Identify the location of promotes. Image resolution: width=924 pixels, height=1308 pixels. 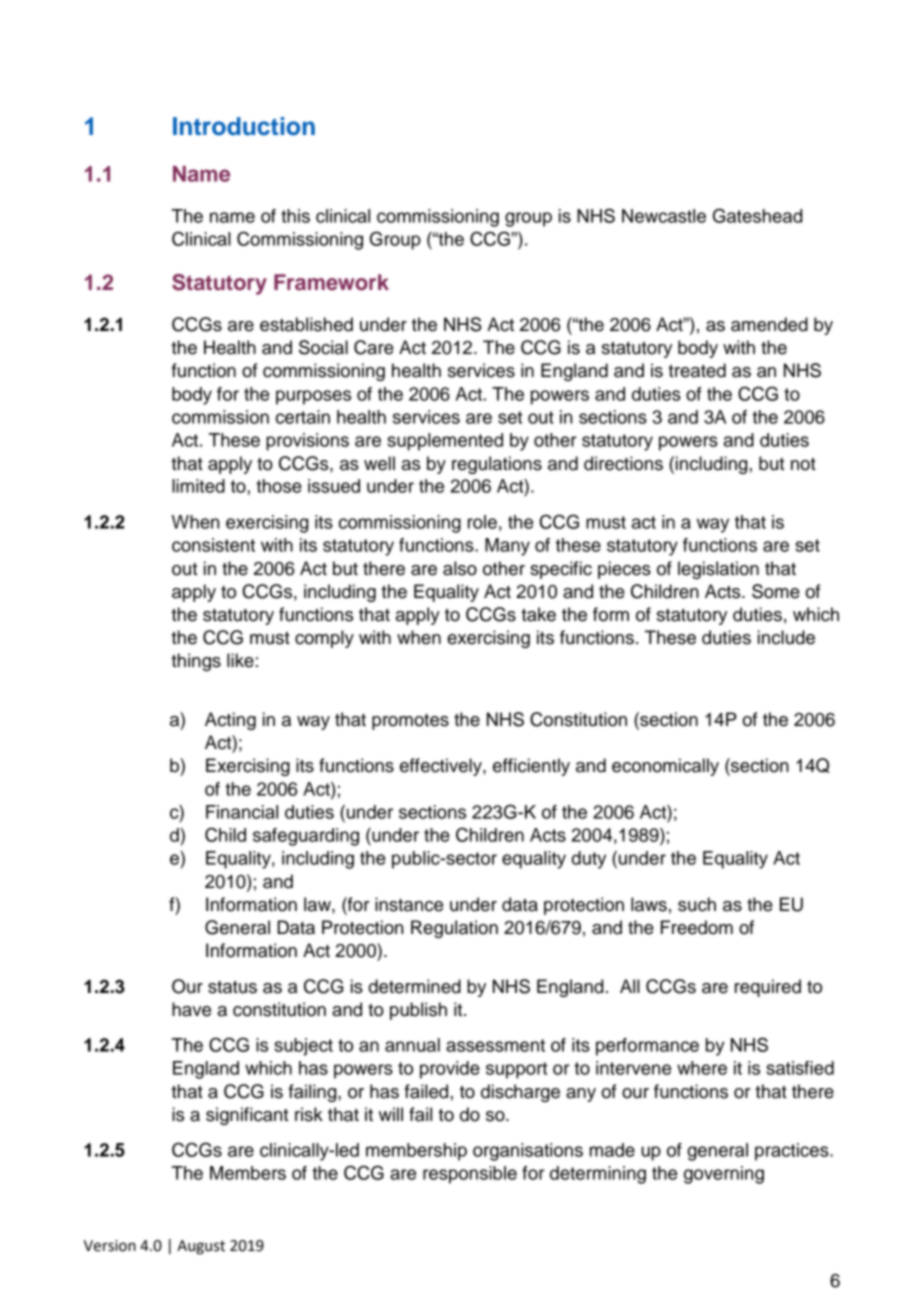
(410, 722).
